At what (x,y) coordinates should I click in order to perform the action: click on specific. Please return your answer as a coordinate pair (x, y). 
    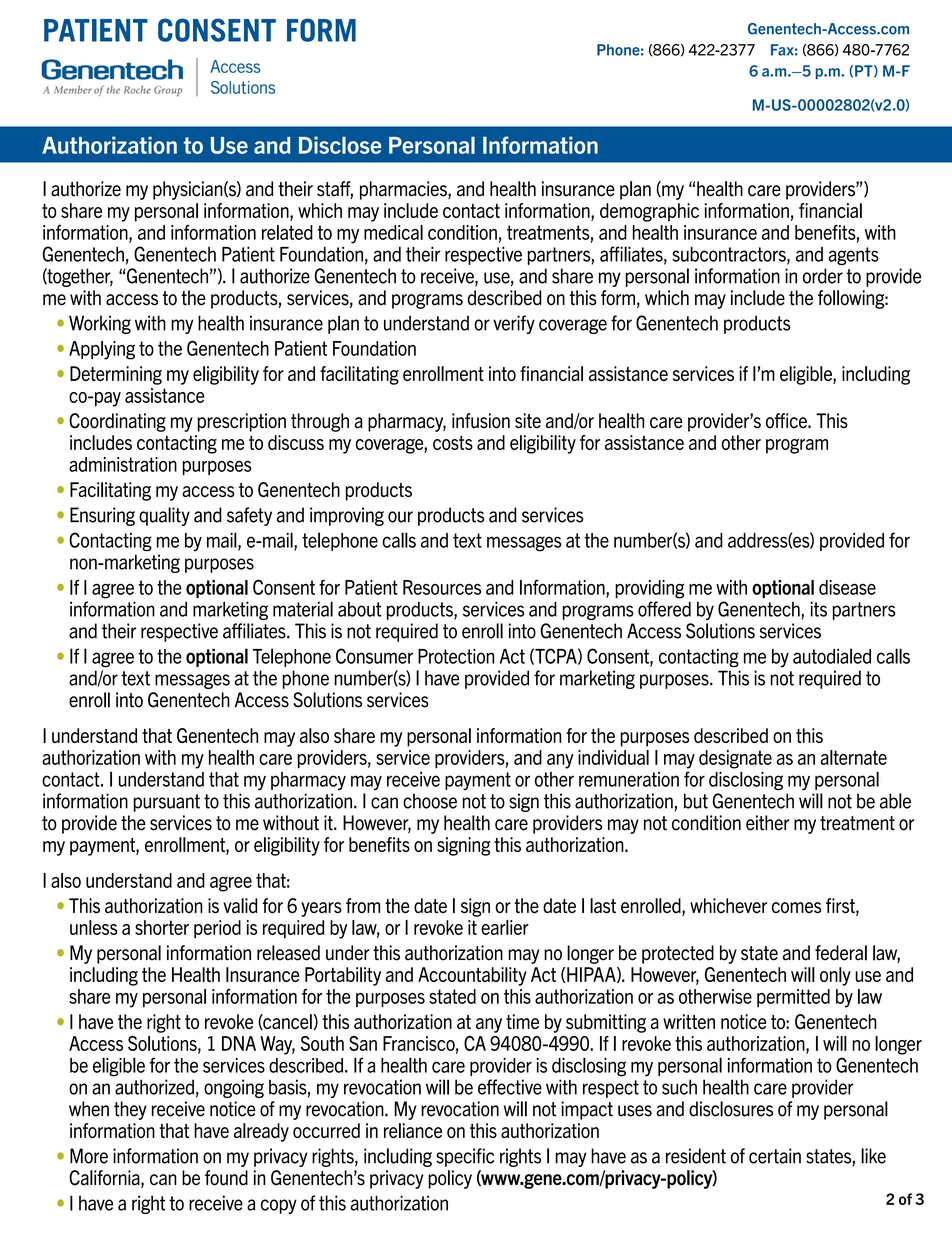
    Looking at the image, I should click on (465, 1157).
